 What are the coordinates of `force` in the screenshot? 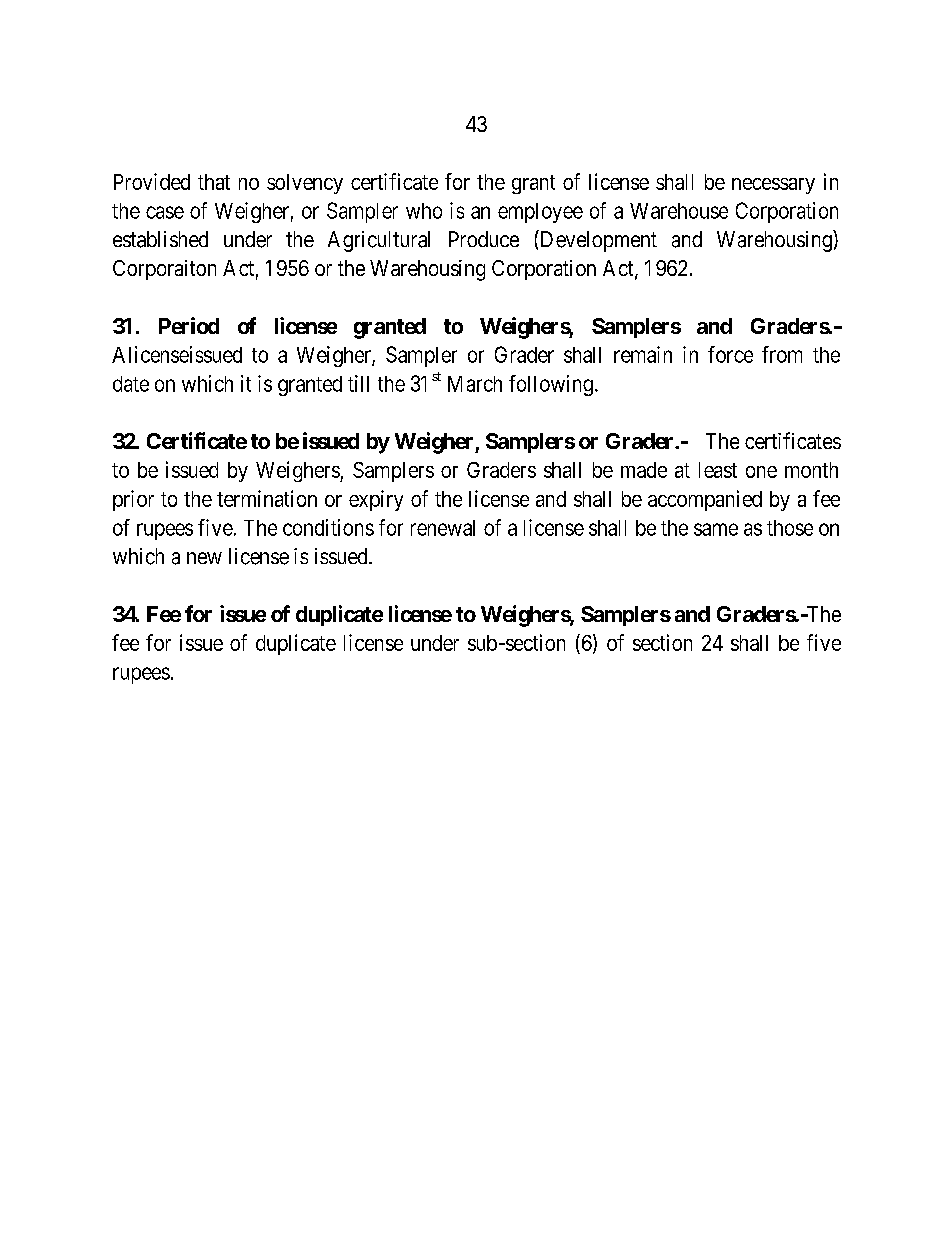 It's located at (730, 354).
